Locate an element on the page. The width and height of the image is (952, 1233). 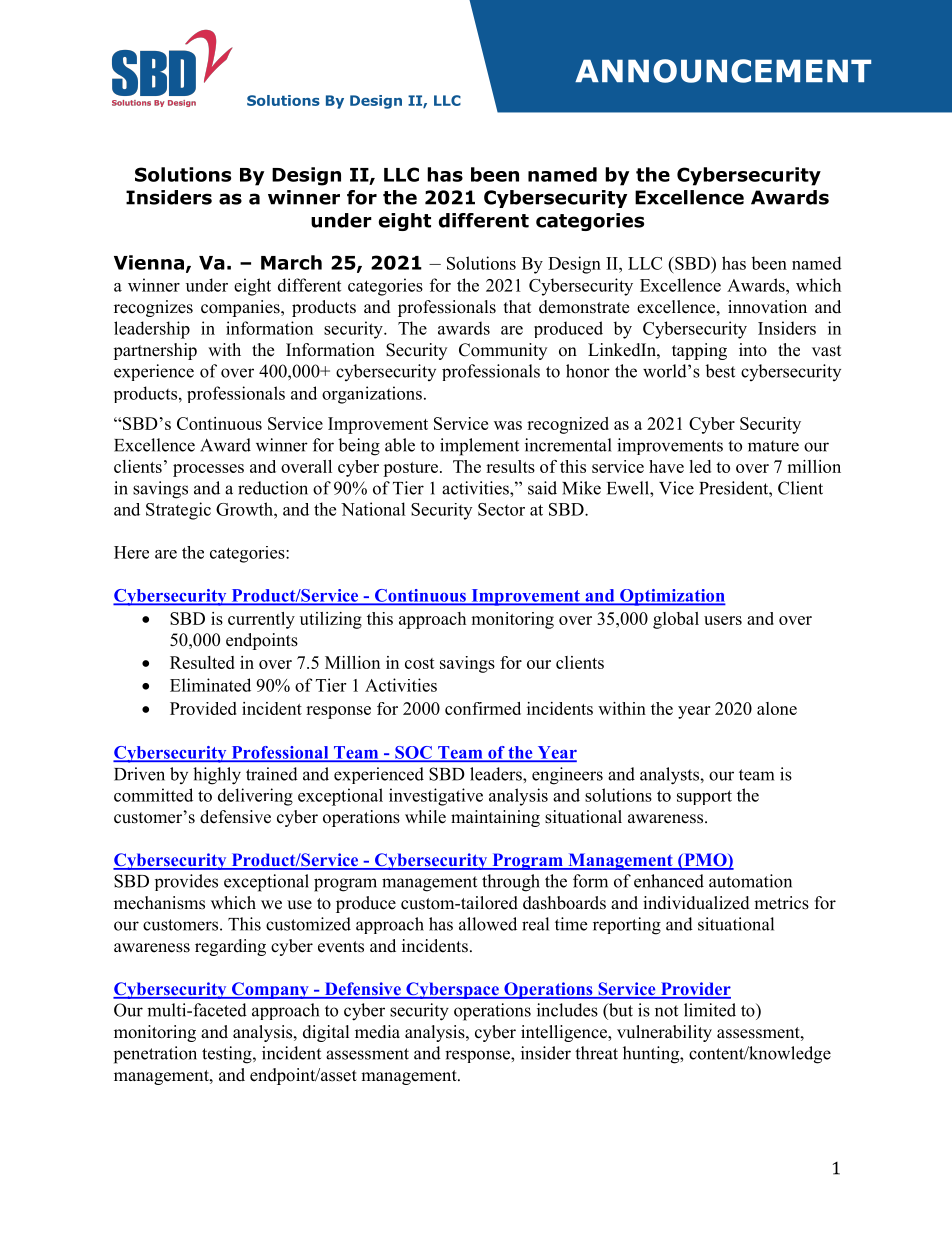
highly is located at coordinates (217, 776).
